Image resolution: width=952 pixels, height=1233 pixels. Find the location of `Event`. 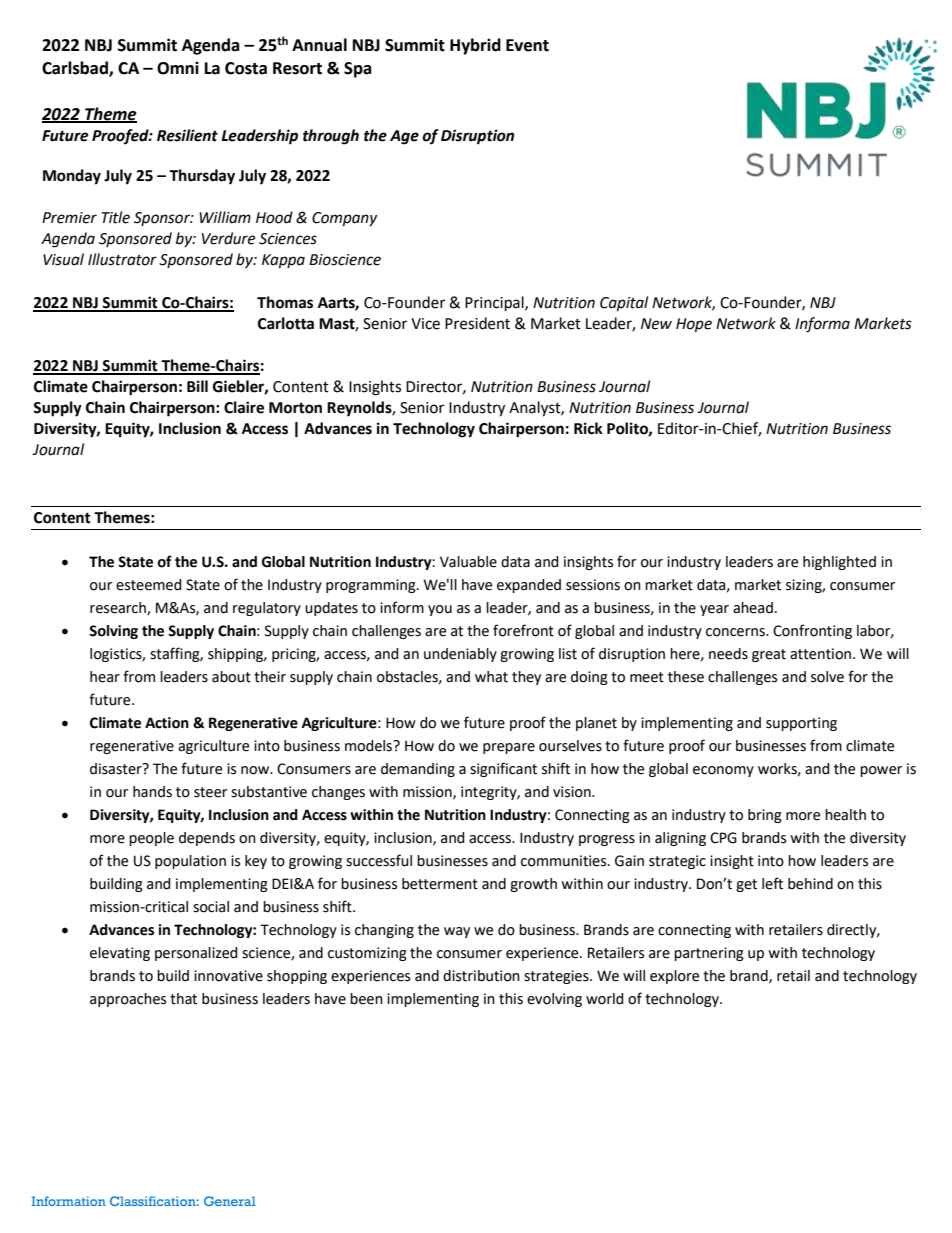

Event is located at coordinates (527, 45).
